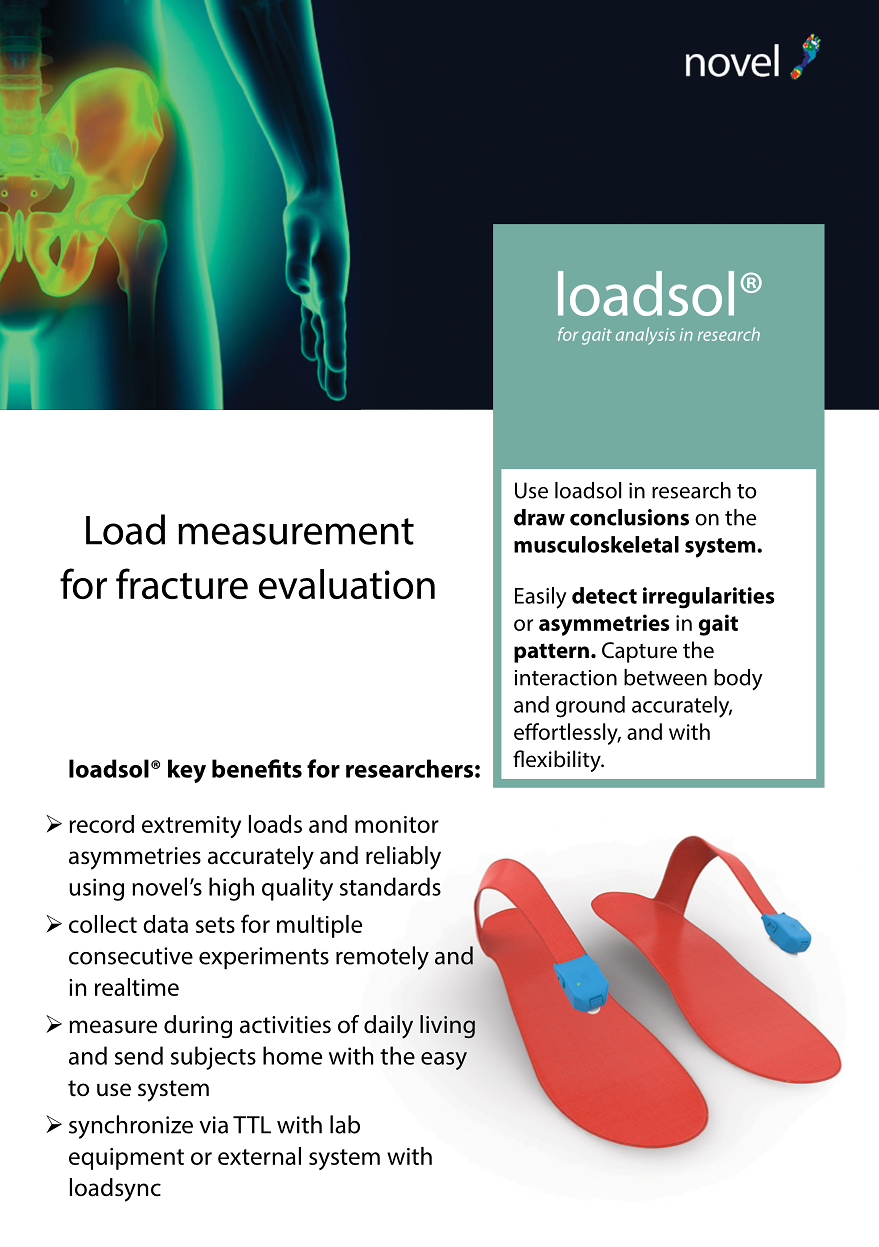 This screenshot has height=1247, width=879. What do you see at coordinates (187, 771) in the screenshot?
I see `key` at bounding box center [187, 771].
